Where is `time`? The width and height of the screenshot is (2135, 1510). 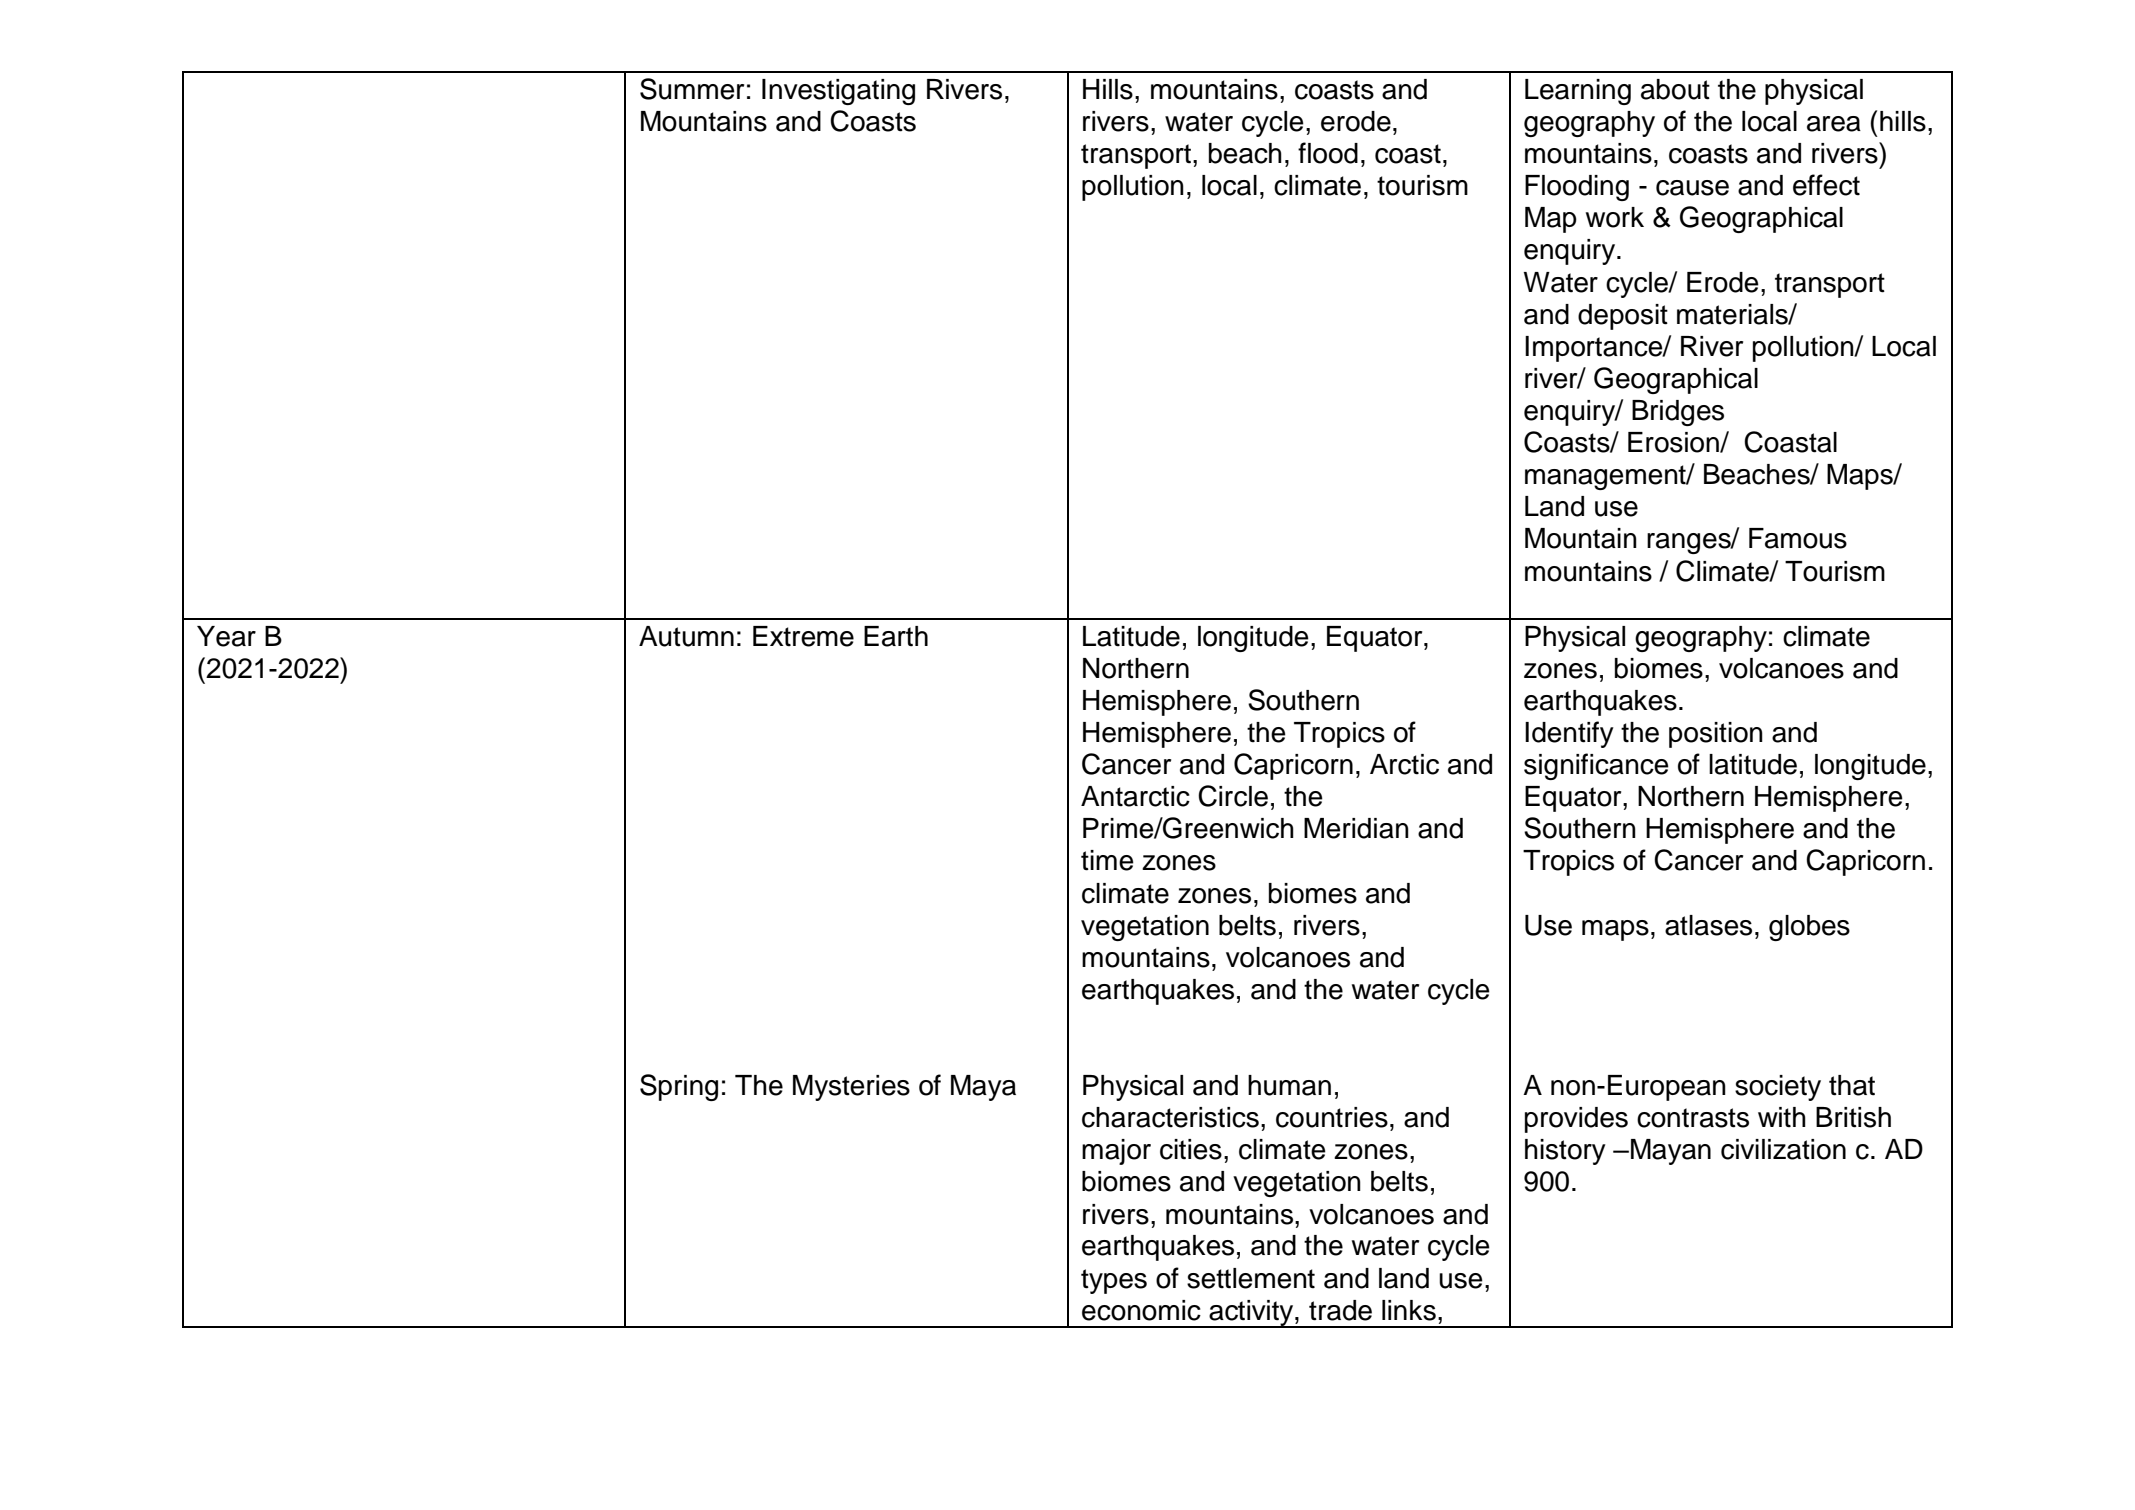
time is located at coordinates (1107, 860).
